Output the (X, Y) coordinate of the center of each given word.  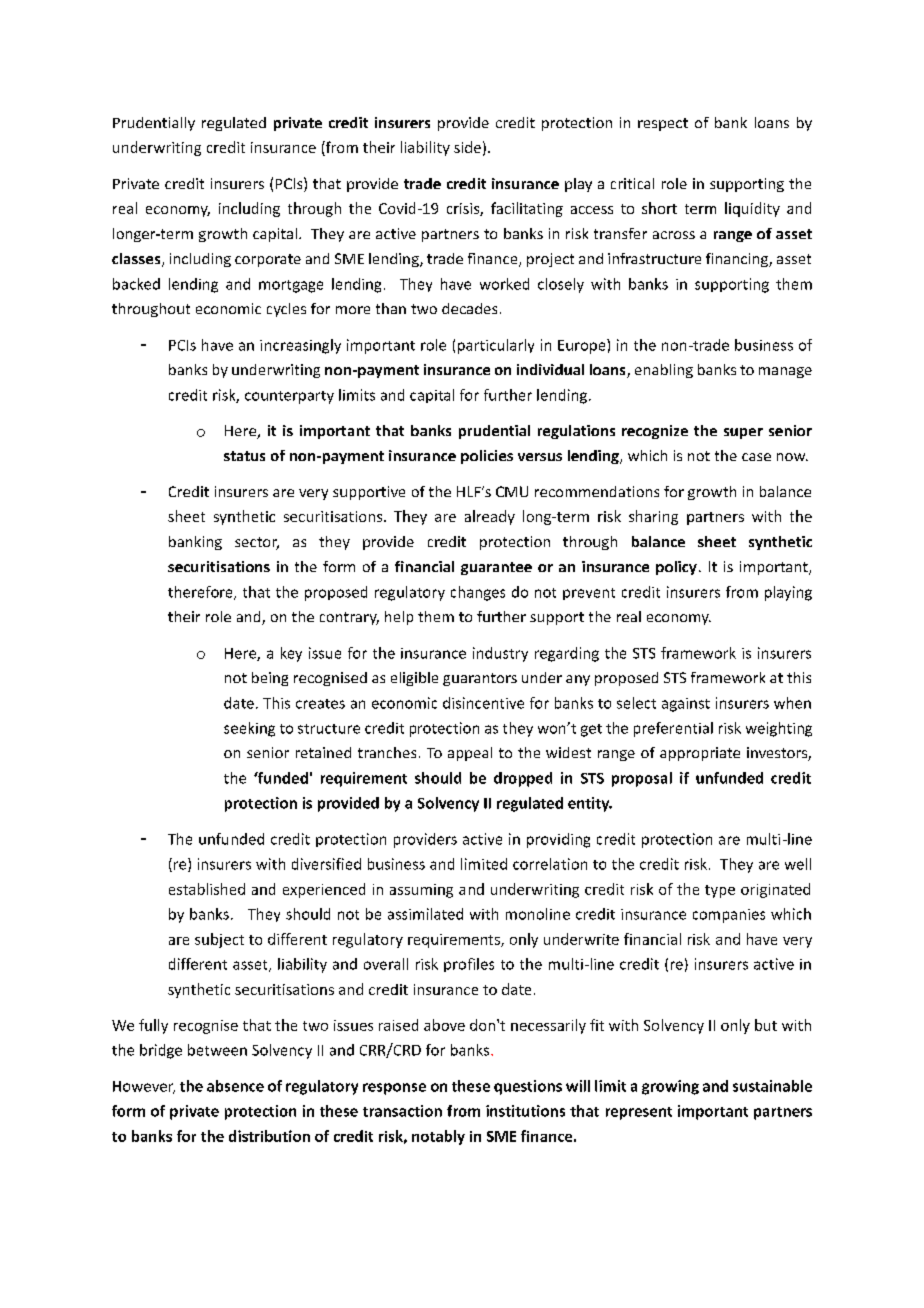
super (743, 433)
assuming (421, 891)
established (207, 889)
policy (676, 568)
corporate (268, 260)
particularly (496, 346)
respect (663, 124)
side (467, 147)
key (291, 654)
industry (500, 654)
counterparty (289, 397)
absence (235, 1086)
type (720, 891)
